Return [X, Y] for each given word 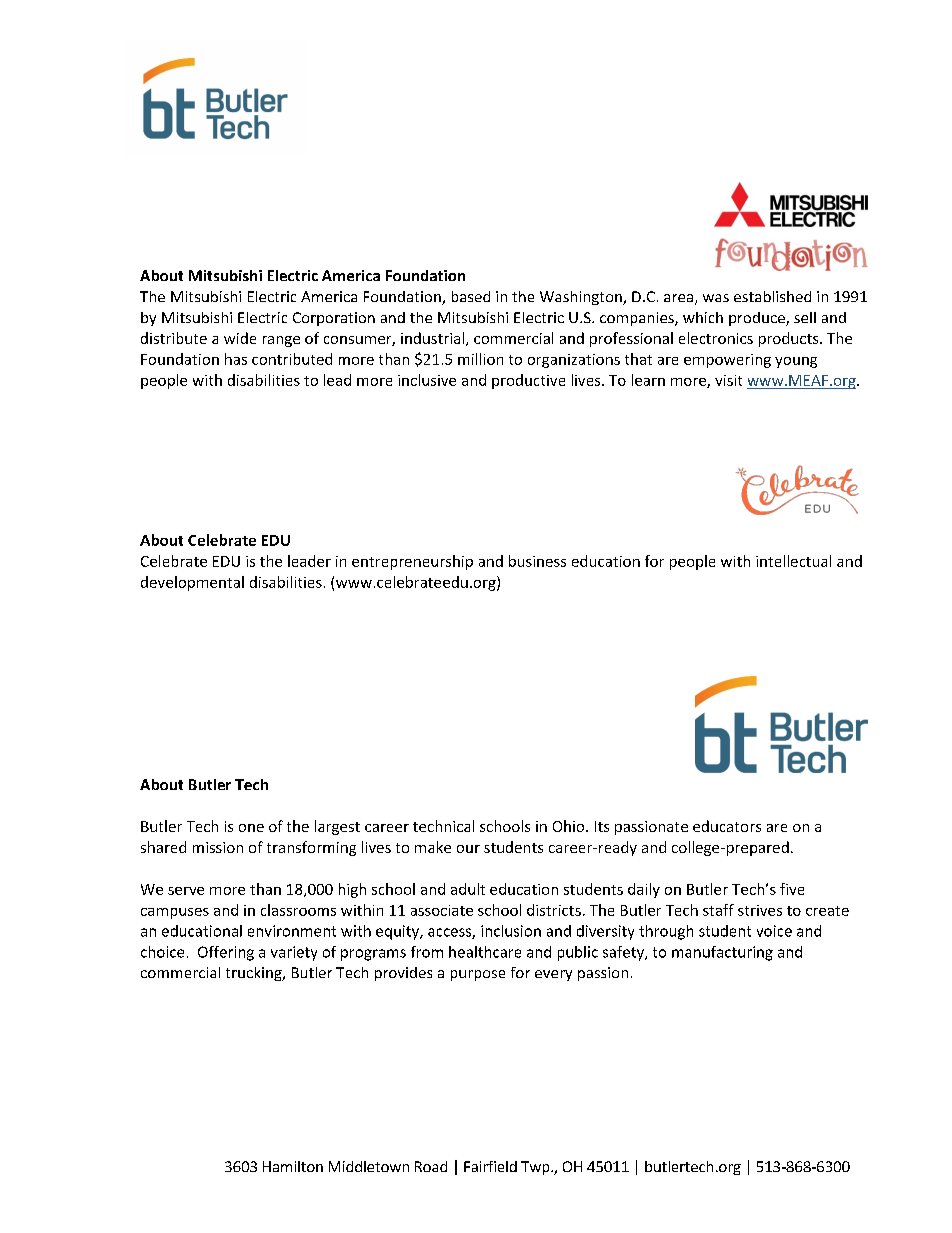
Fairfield [490, 1166]
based [471, 296]
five [792, 889]
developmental [192, 583]
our [468, 849]
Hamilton [293, 1166]
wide [240, 338]
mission [218, 847]
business [537, 561]
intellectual [793, 561]
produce [758, 319]
